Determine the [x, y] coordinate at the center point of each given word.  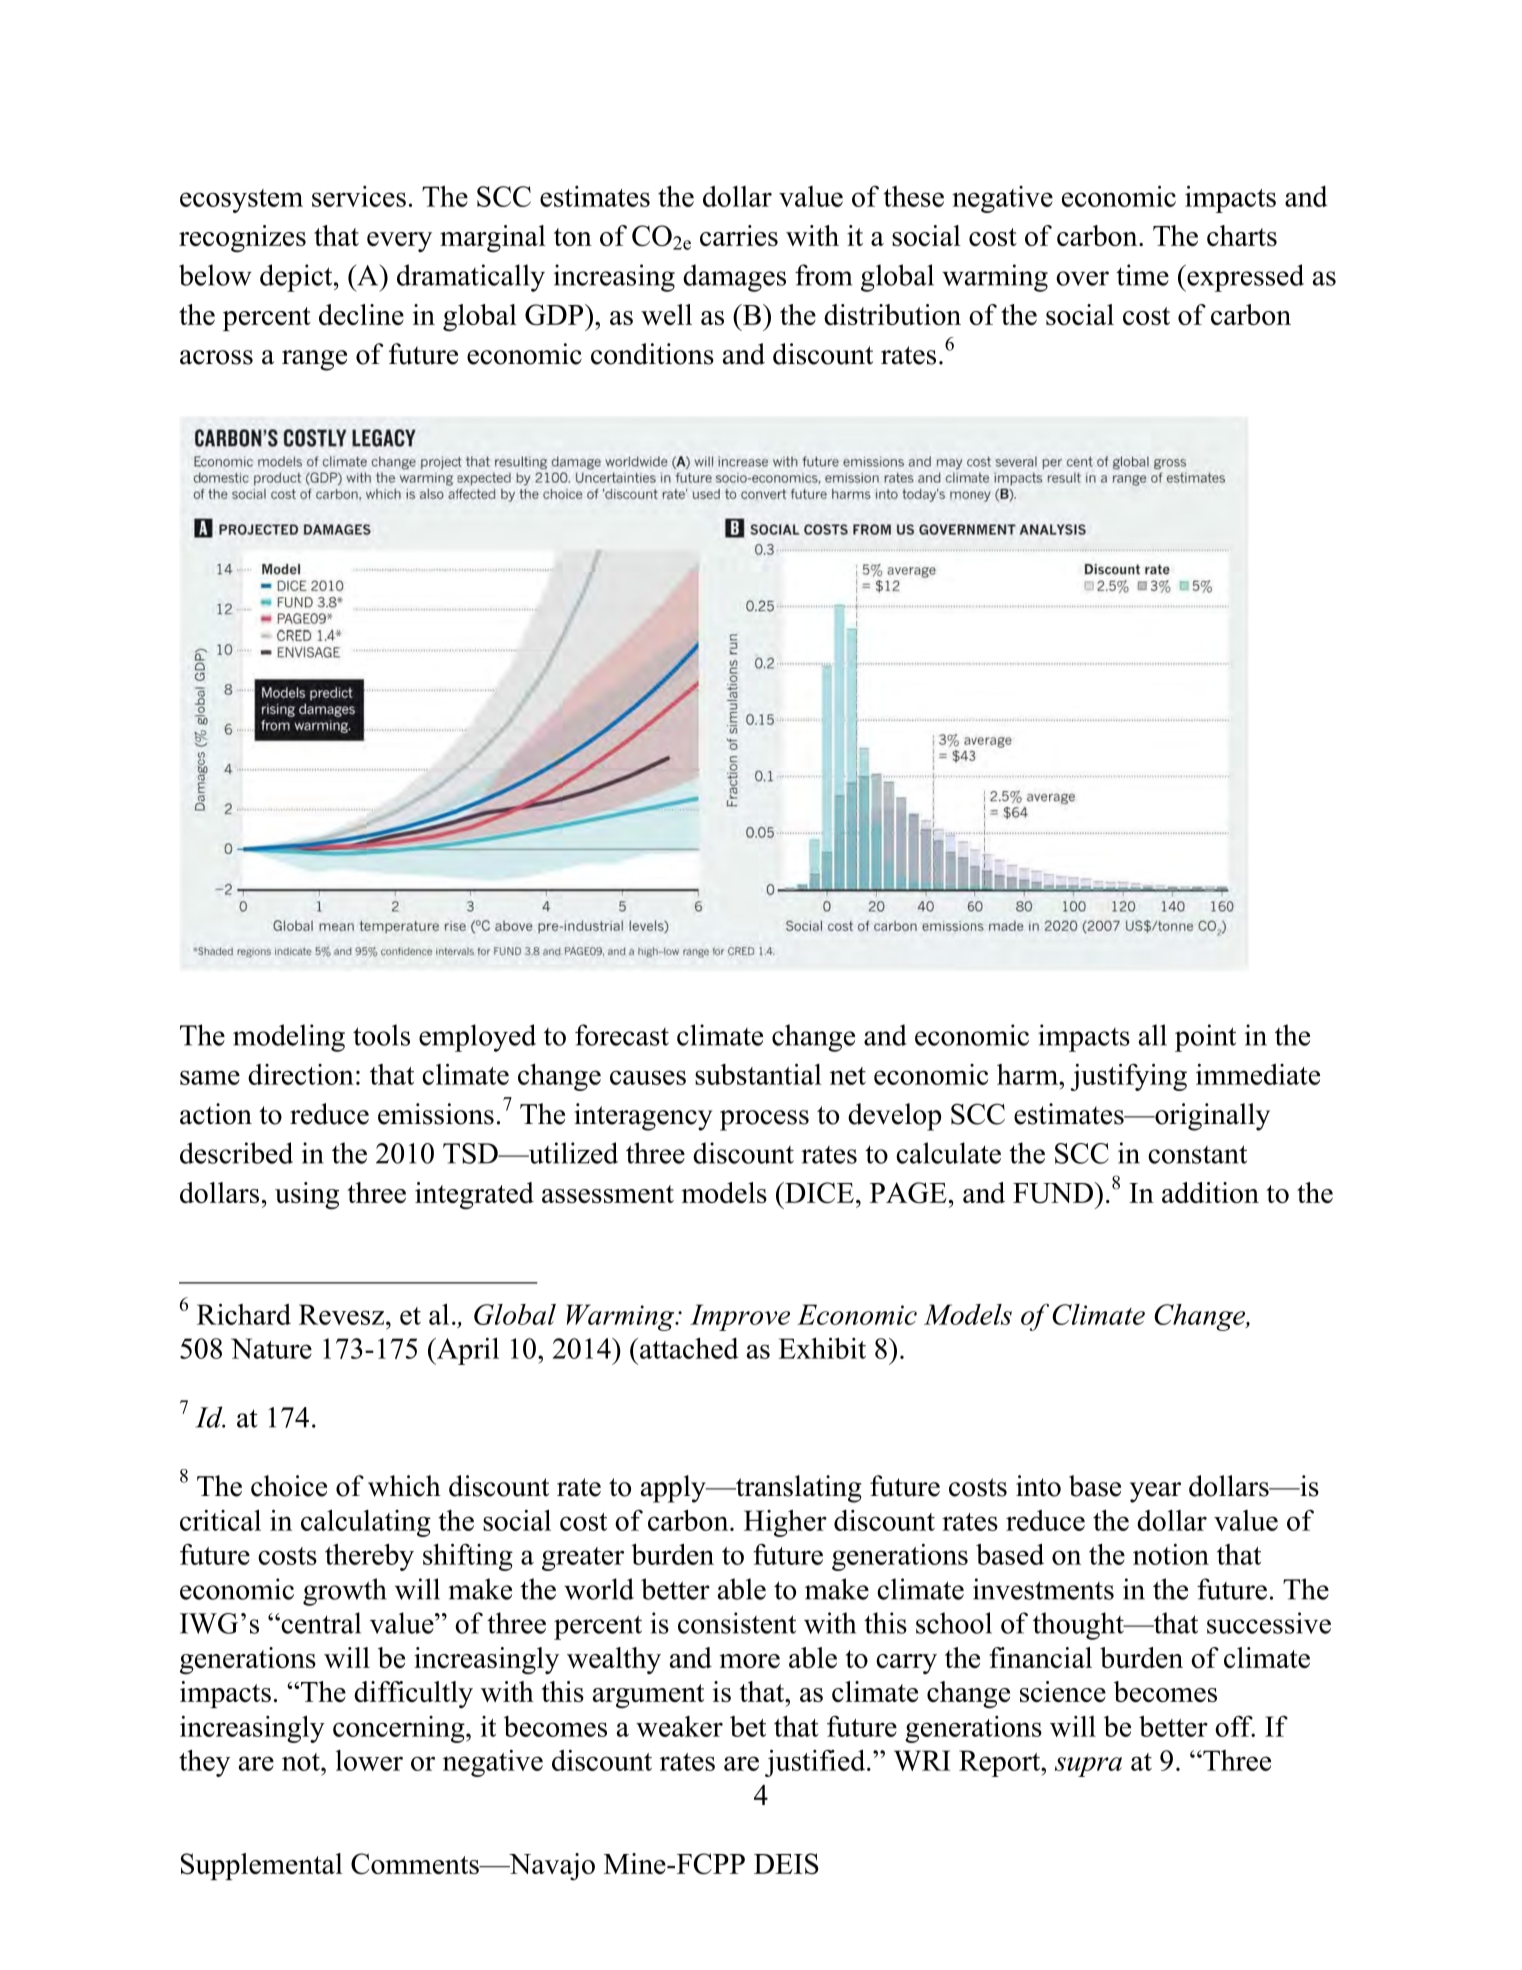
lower [369, 1760]
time [1142, 275]
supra [1088, 1767]
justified [816, 1763]
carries [739, 235]
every [399, 242]
